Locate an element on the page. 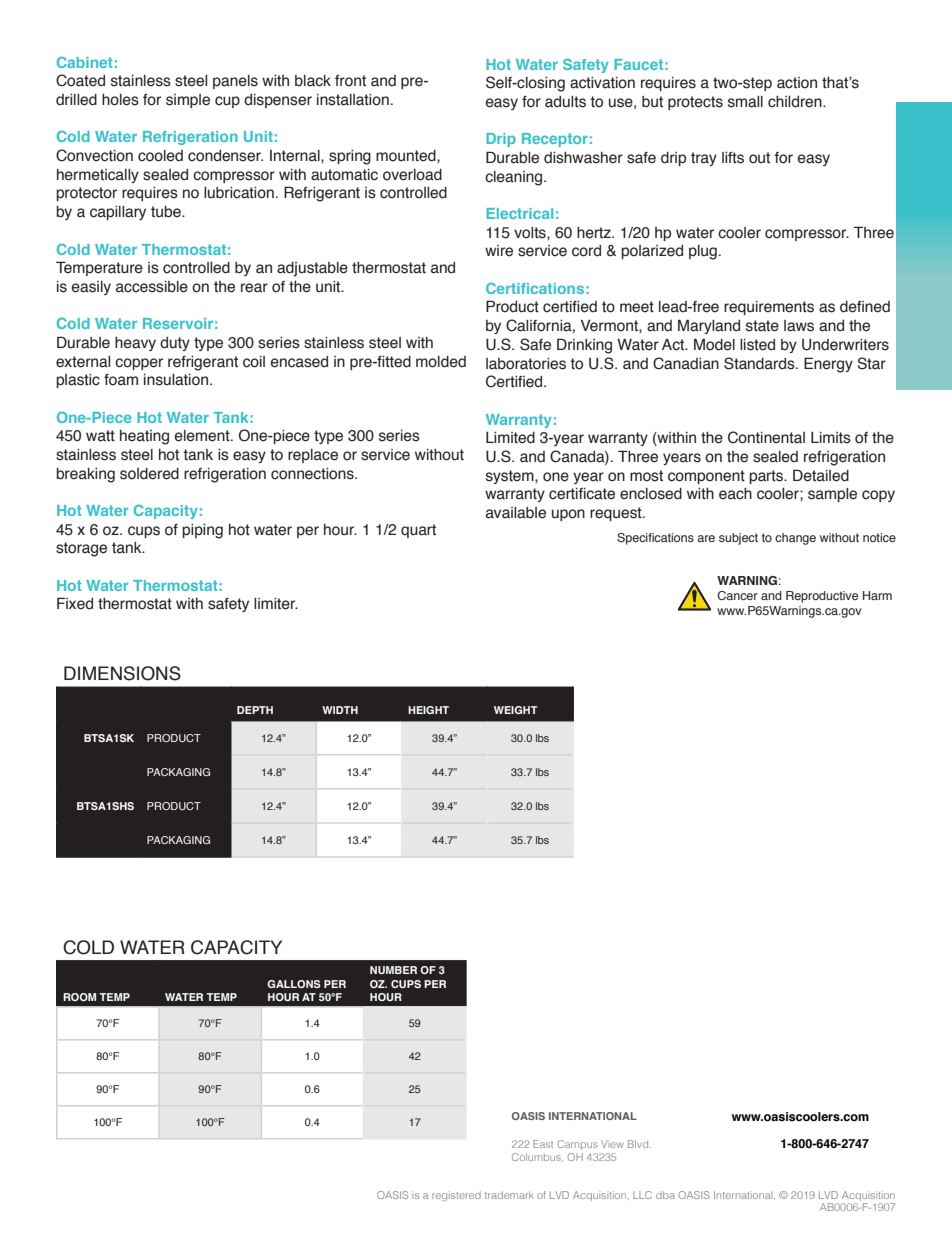  registered is located at coordinates (456, 1196).
